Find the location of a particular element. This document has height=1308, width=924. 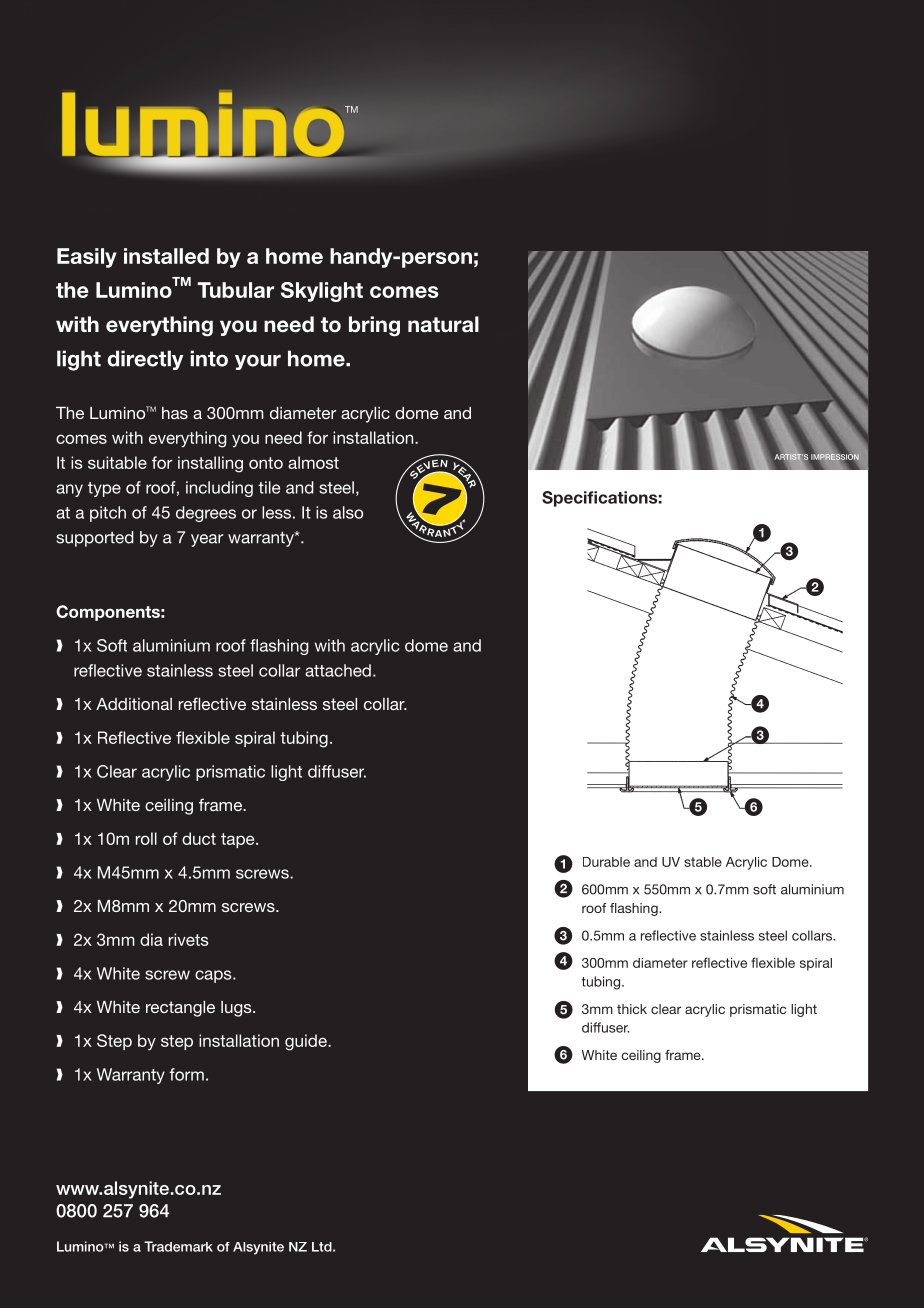

Trademark is located at coordinates (178, 1246).
